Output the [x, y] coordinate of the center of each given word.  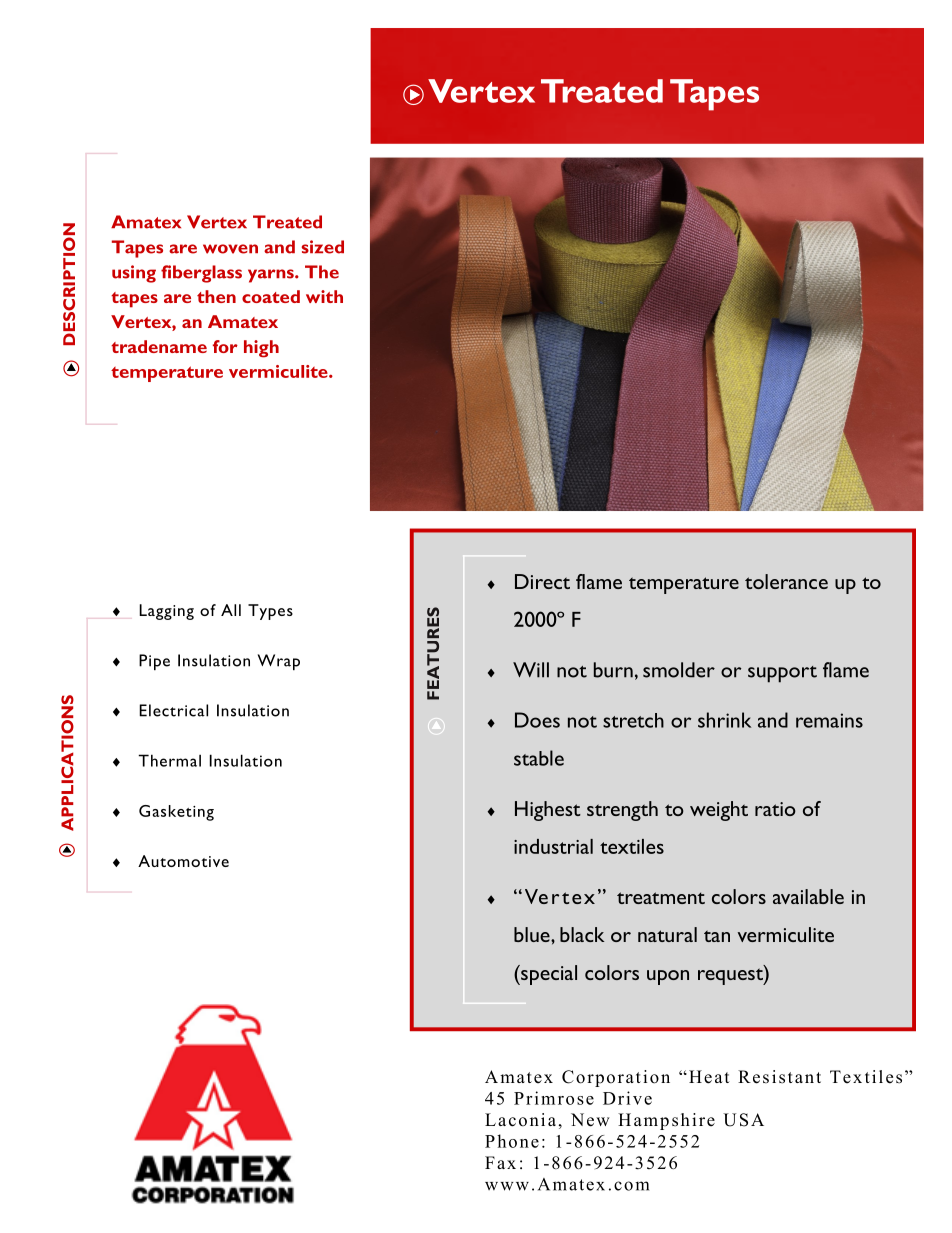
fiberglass [201, 274]
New [590, 1120]
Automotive [183, 861]
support [782, 674]
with [324, 296]
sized [323, 247]
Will [531, 670]
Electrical [173, 710]
